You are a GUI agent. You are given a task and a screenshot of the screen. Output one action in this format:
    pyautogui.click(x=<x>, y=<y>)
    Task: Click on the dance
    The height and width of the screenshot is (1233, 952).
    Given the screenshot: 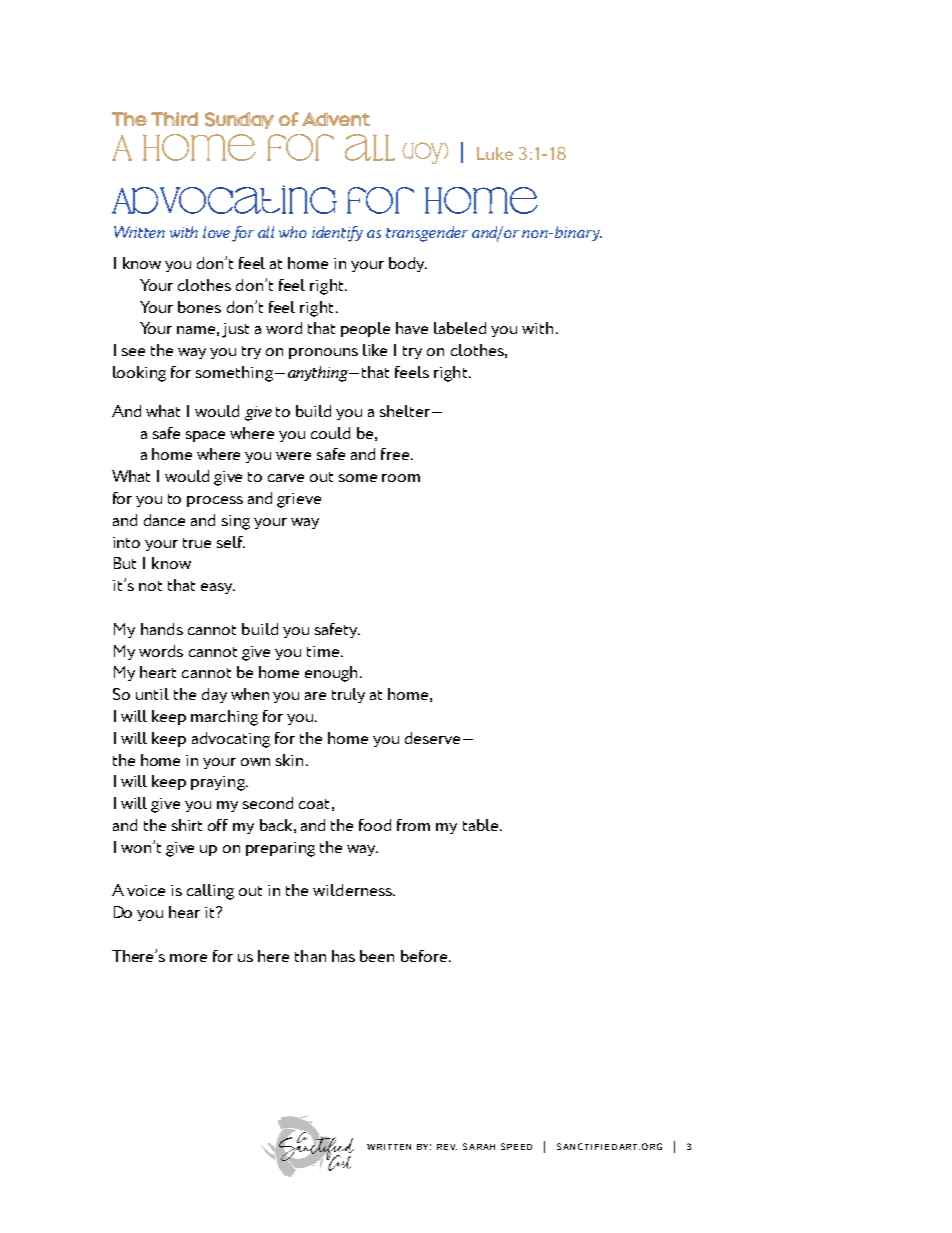 What is the action you would take?
    pyautogui.click(x=164, y=520)
